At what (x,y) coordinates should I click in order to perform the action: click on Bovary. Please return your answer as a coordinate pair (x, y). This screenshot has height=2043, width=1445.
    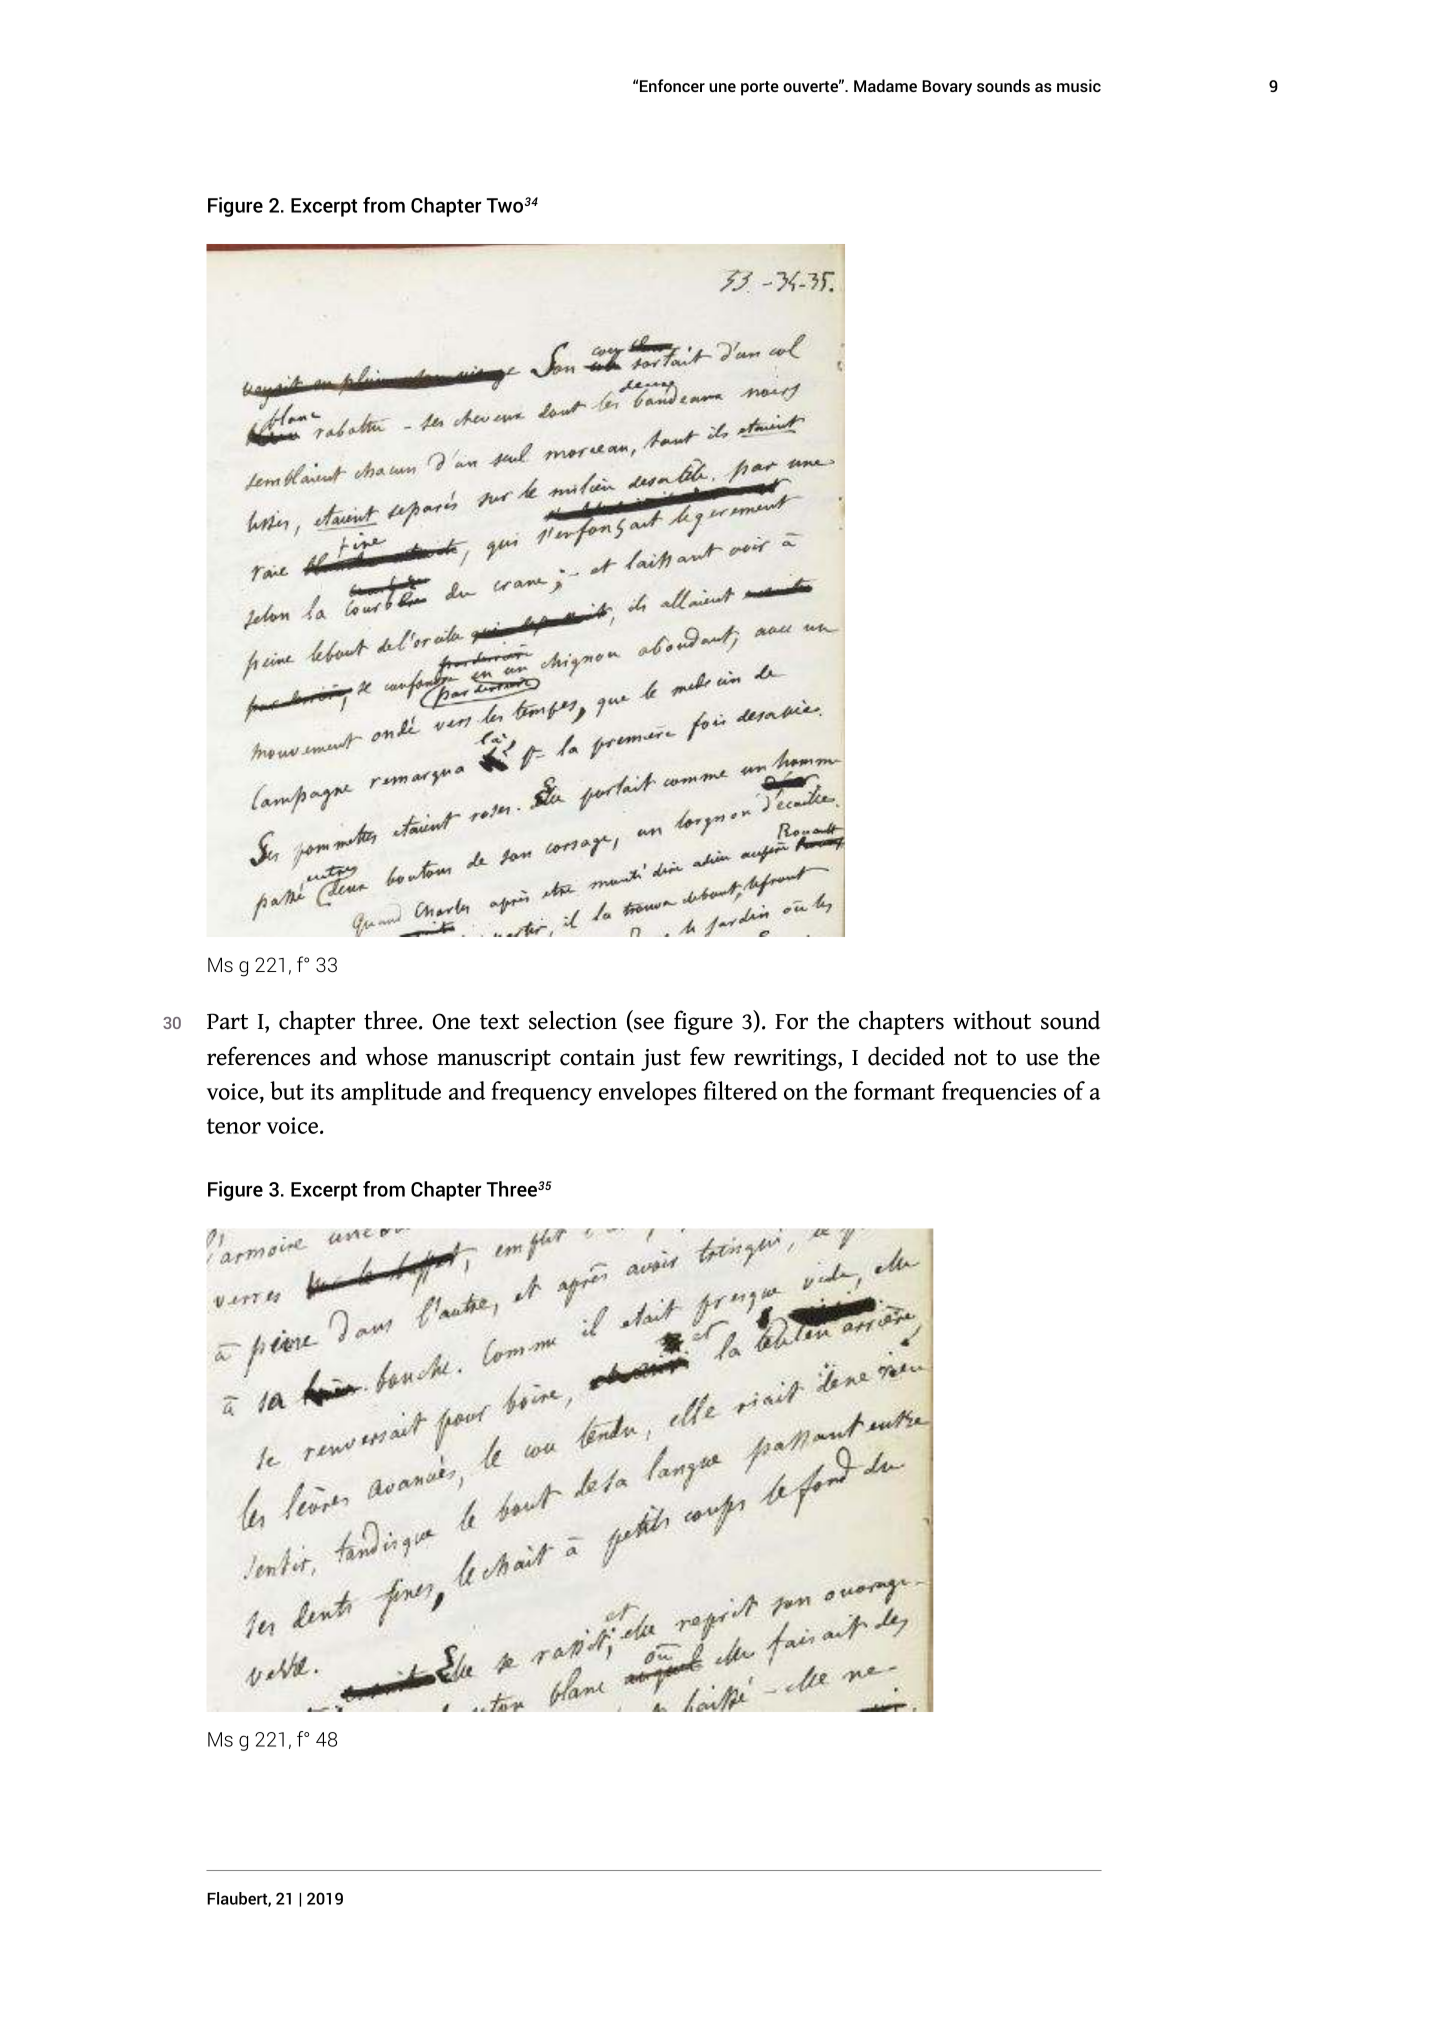
    Looking at the image, I should click on (947, 88).
